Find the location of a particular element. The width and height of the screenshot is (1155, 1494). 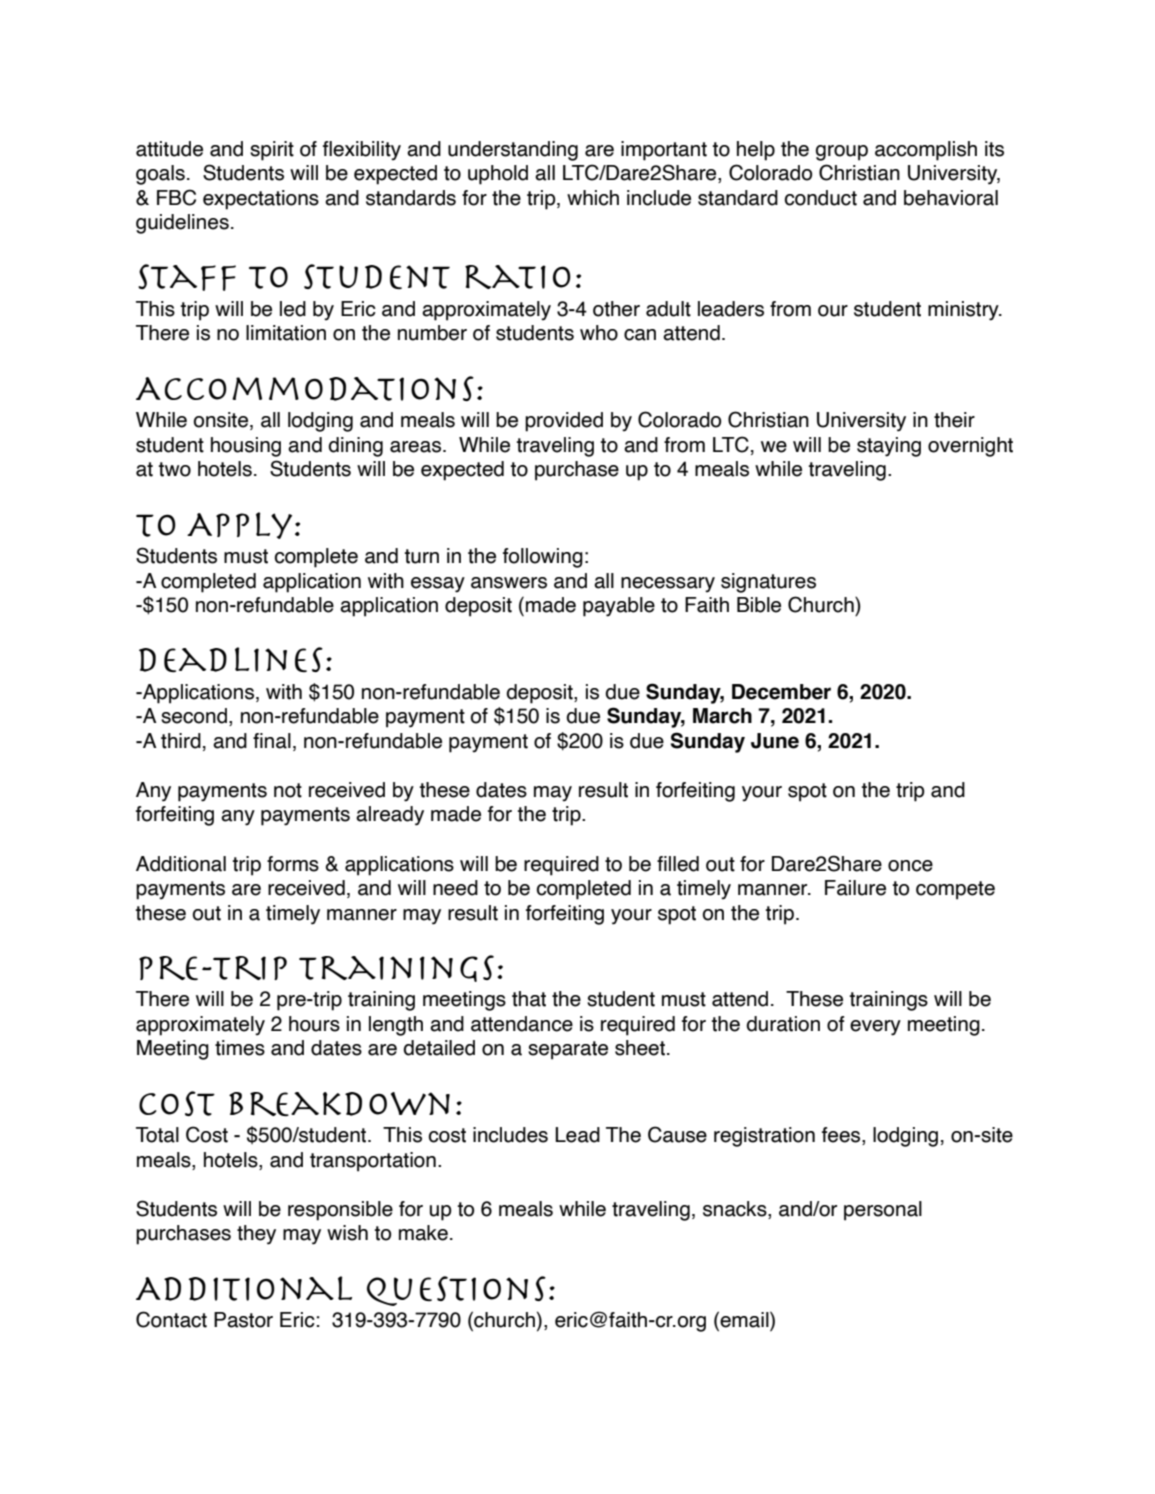

March is located at coordinates (722, 716).
